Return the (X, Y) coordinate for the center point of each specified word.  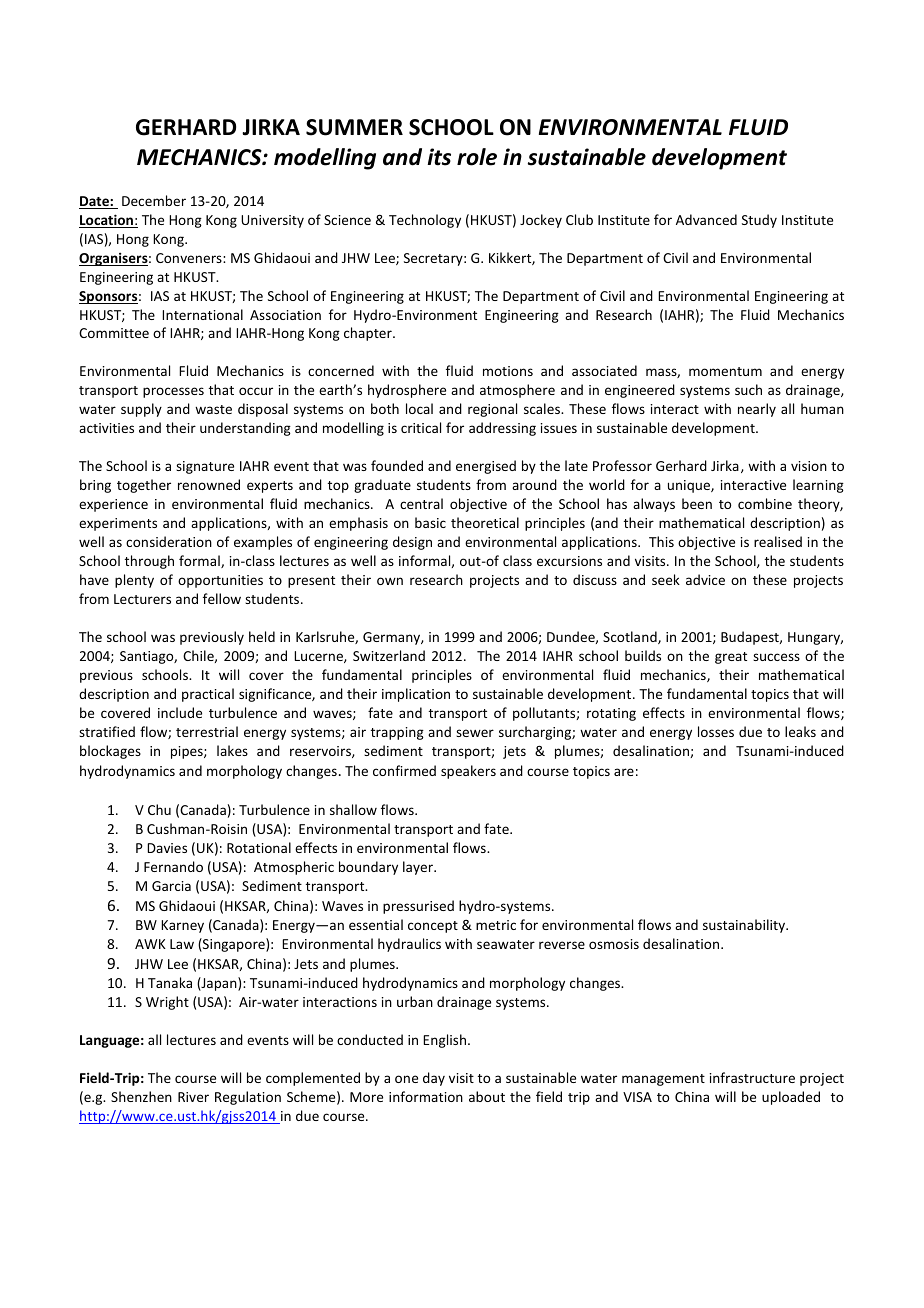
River (193, 1097)
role (477, 157)
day (434, 1079)
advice (705, 579)
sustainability (745, 926)
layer (419, 868)
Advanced (706, 219)
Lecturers (142, 599)
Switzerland (389, 655)
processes (173, 392)
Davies (167, 848)
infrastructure (752, 1077)
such (748, 389)
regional (492, 410)
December (154, 200)
